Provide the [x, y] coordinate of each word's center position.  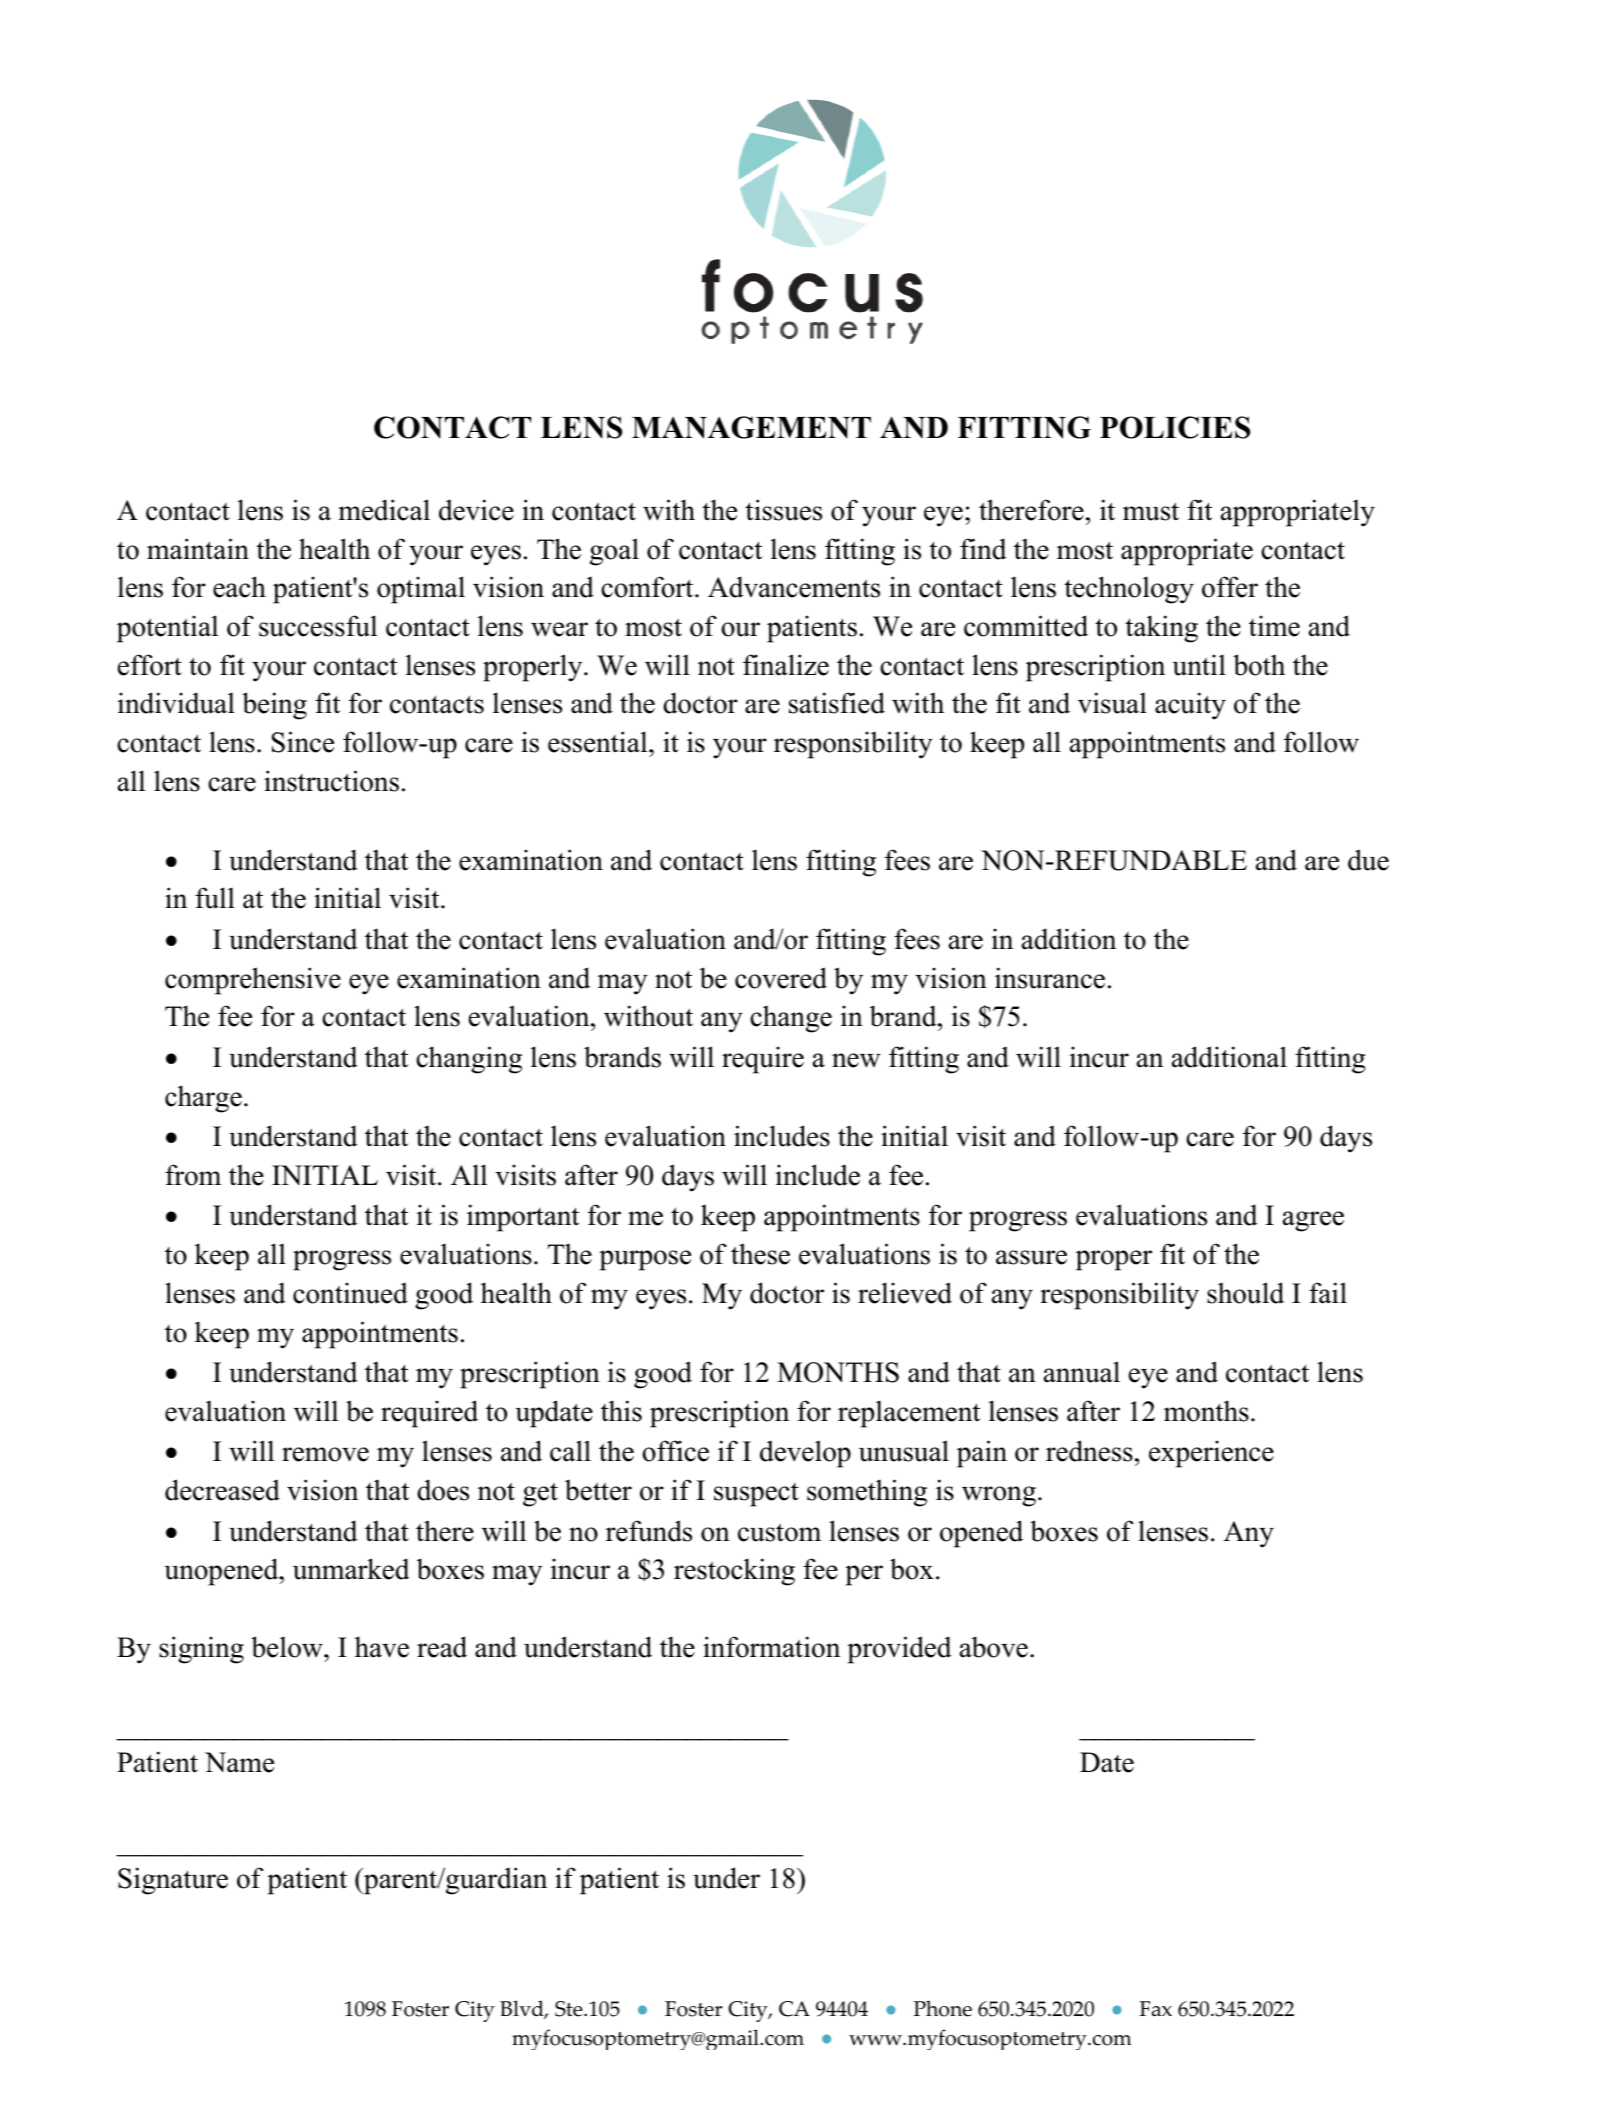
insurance [1050, 978]
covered [781, 978]
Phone [943, 2008]
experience [1211, 1454]
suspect [756, 1495]
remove [325, 1454]
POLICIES [1175, 427]
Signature [173, 1881]
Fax [1156, 2009]
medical [384, 510]
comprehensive [253, 981]
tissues [783, 510]
